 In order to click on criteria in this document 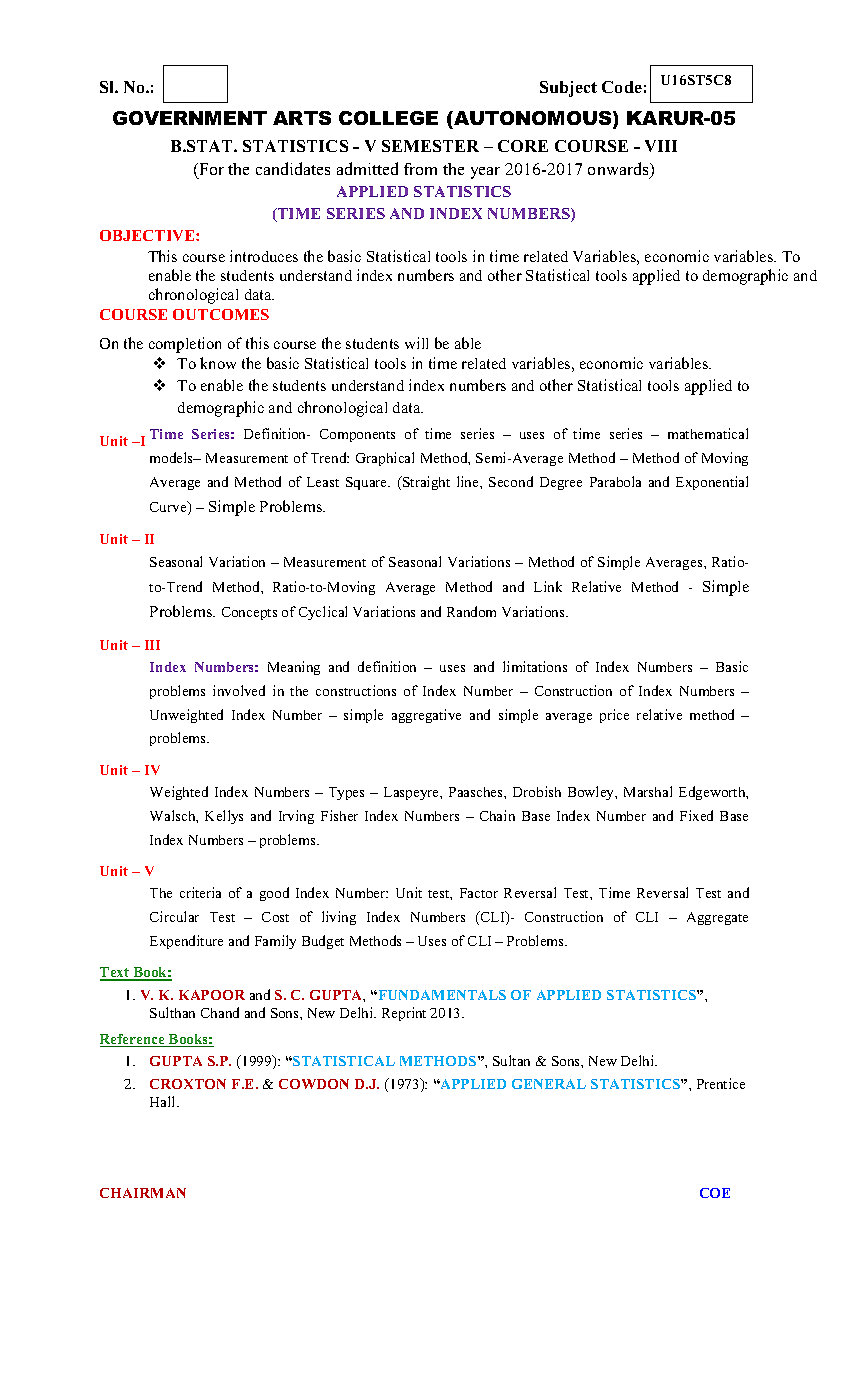, I will do `click(200, 892)`.
